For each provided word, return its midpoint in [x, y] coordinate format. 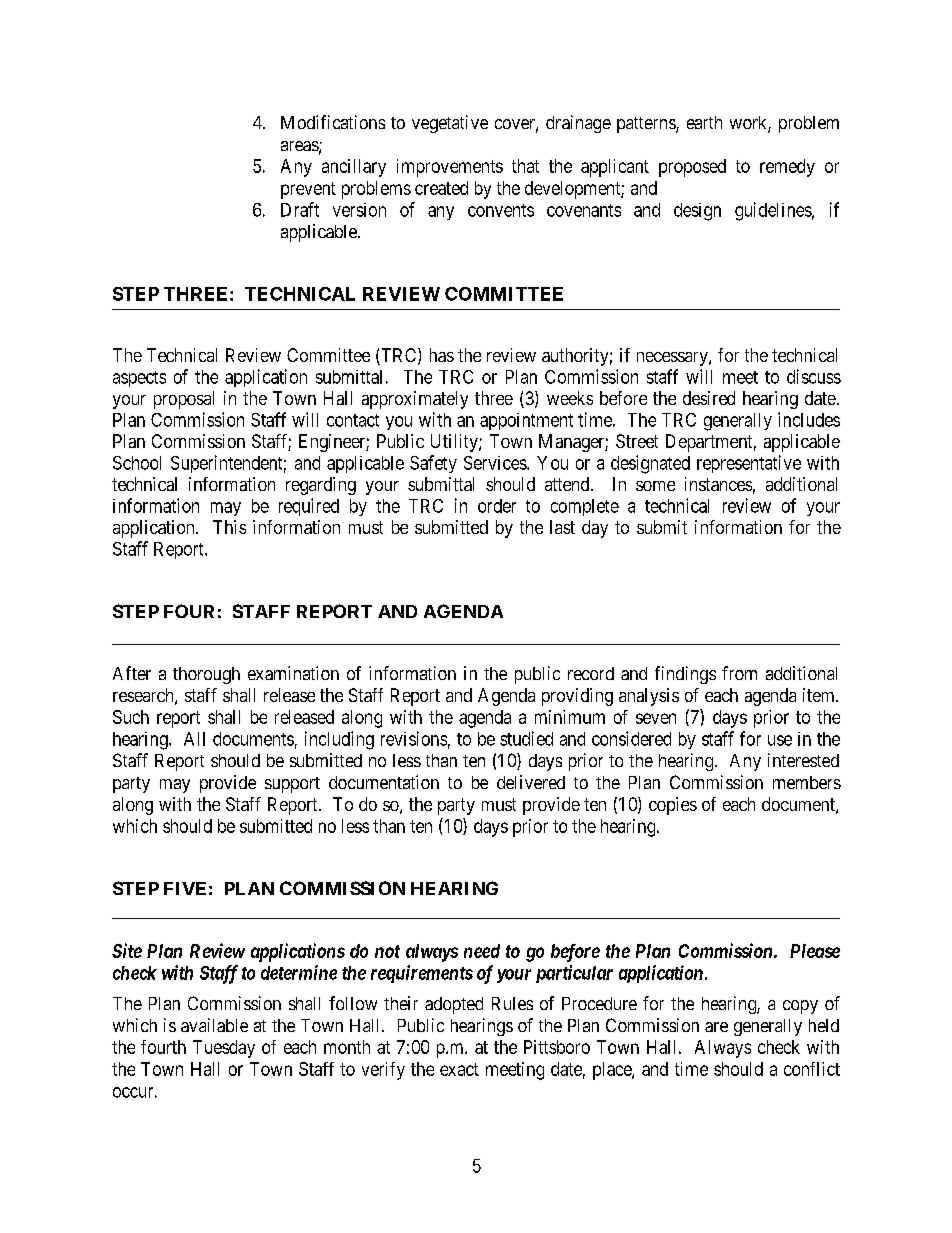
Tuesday [224, 1049]
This [229, 527]
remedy [787, 168]
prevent [308, 190]
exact [459, 1069]
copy [800, 1007]
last [562, 527]
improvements [450, 168]
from [739, 673]
